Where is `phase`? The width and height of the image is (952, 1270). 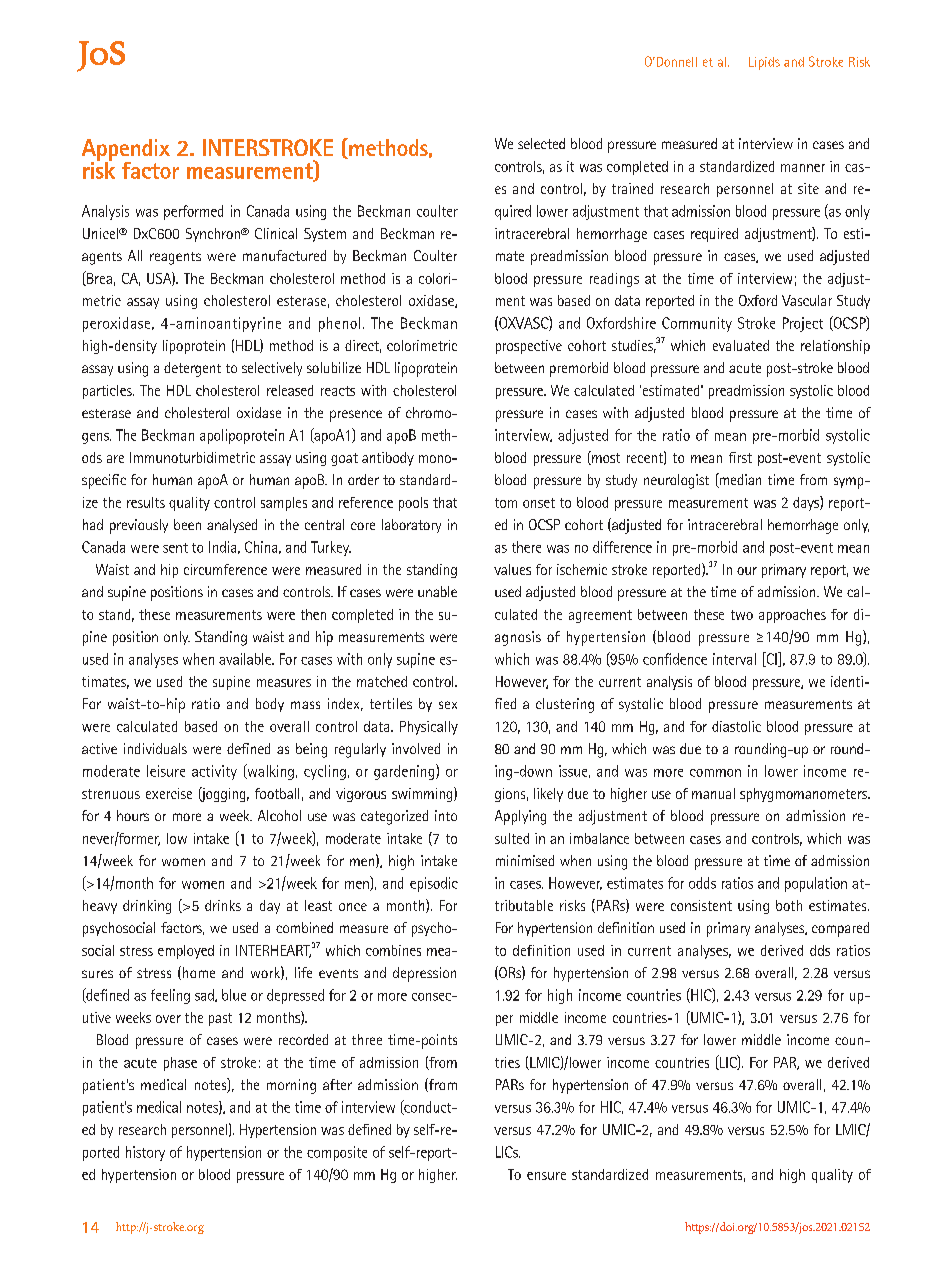 phase is located at coordinates (180, 1064).
